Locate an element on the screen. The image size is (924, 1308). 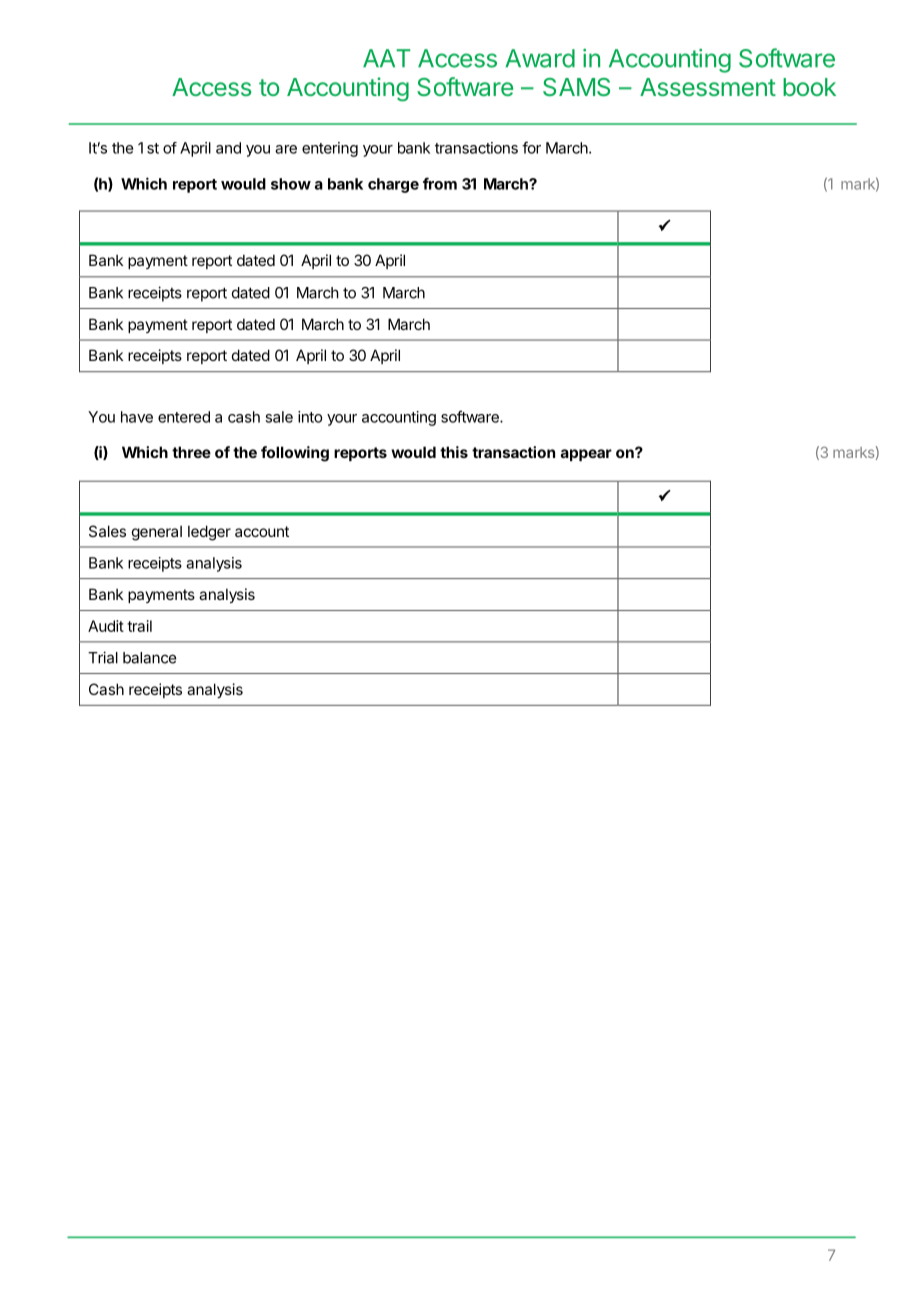
appear is located at coordinates (586, 455).
